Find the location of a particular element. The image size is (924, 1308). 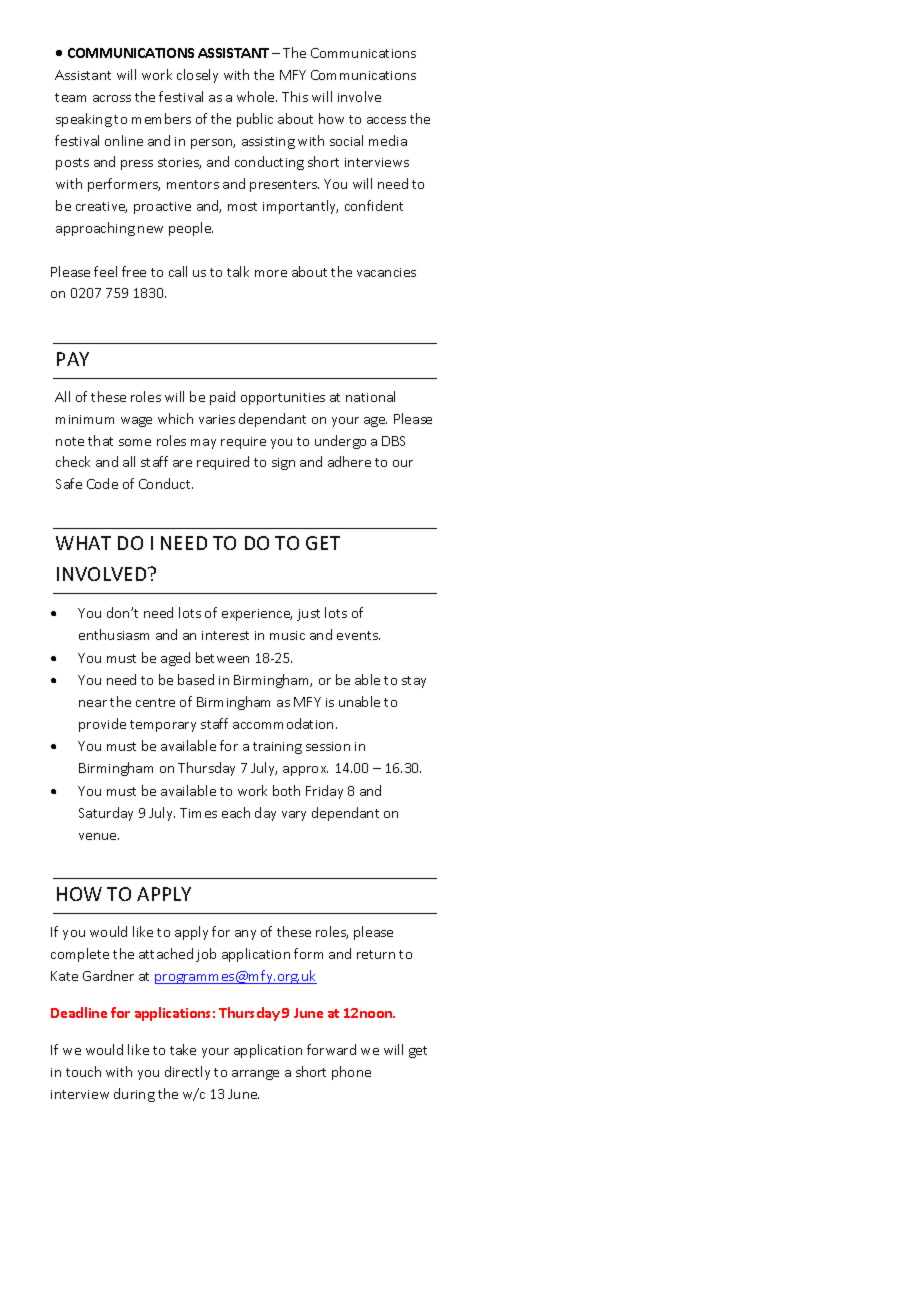

enthusiasm is located at coordinates (114, 634).
